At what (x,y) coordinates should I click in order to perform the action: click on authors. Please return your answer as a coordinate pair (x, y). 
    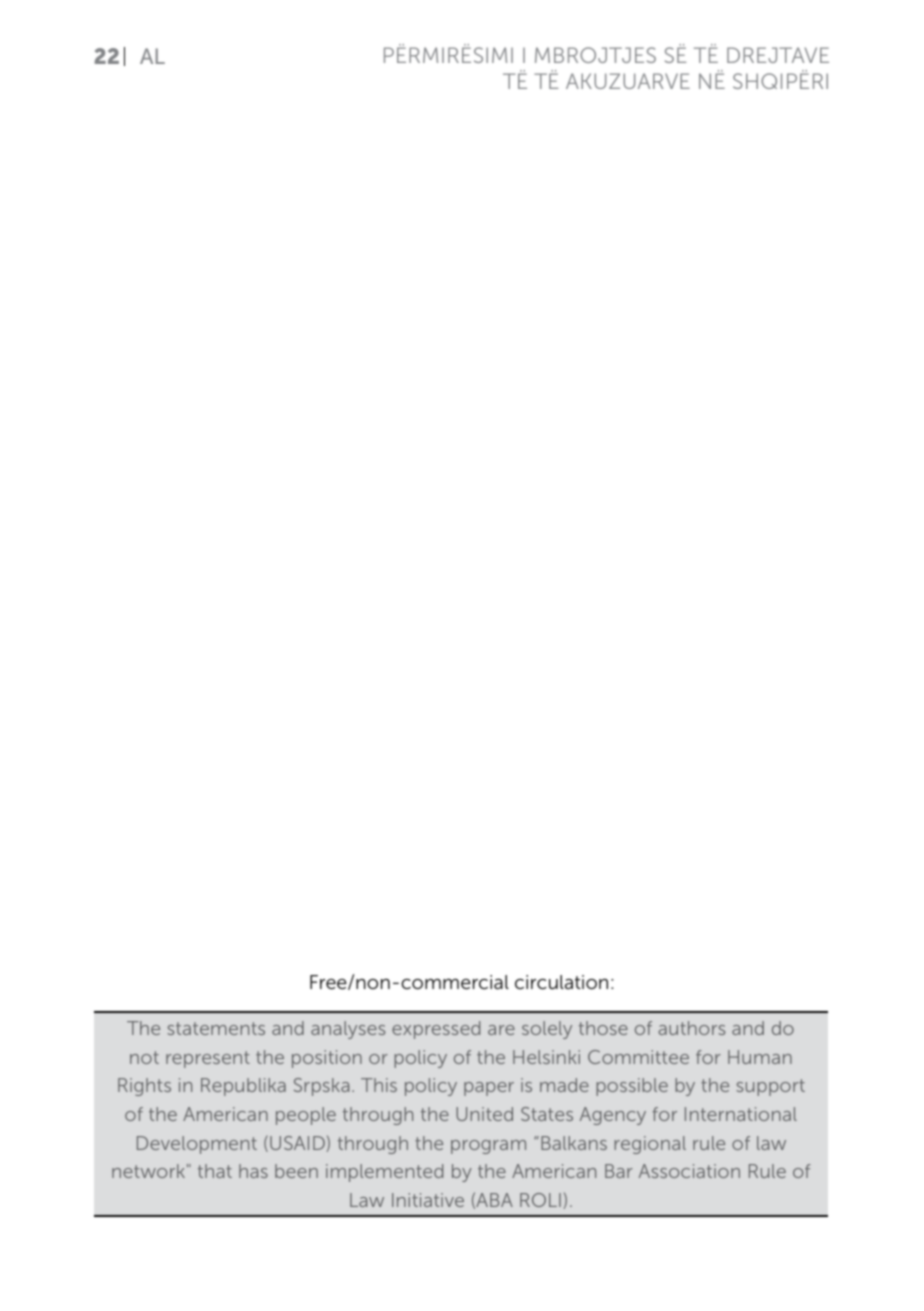
    Looking at the image, I should click on (691, 1028).
